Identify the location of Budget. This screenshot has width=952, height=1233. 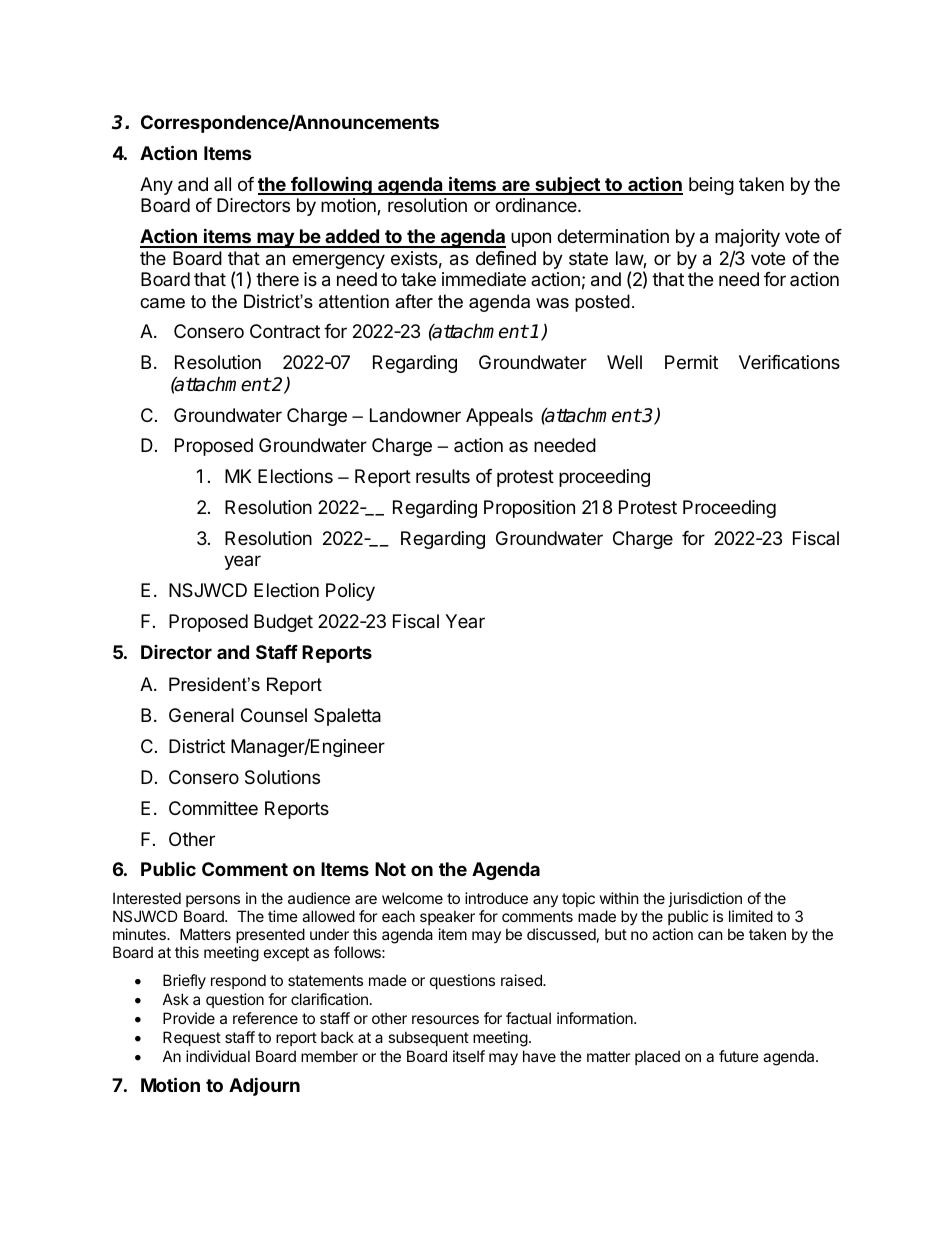
(283, 623).
